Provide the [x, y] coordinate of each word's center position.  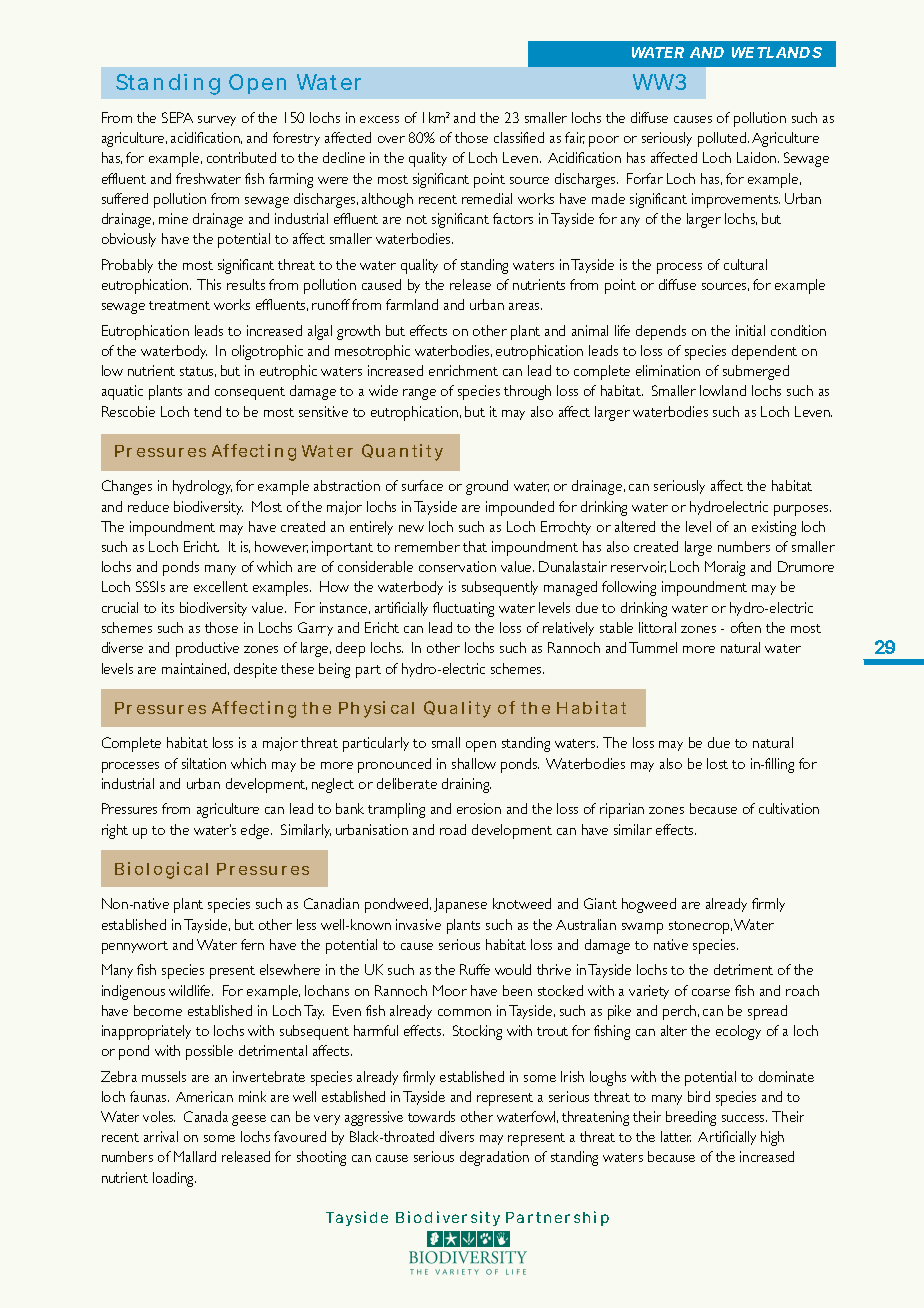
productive [207, 649]
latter [676, 1136]
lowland [723, 390]
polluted [723, 139]
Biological [161, 870]
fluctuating [463, 609]
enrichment [463, 370]
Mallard [195, 1156]
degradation [494, 1158]
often [746, 627]
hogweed [649, 905]
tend [207, 411]
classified [519, 137]
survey [217, 121]
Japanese [460, 905]
